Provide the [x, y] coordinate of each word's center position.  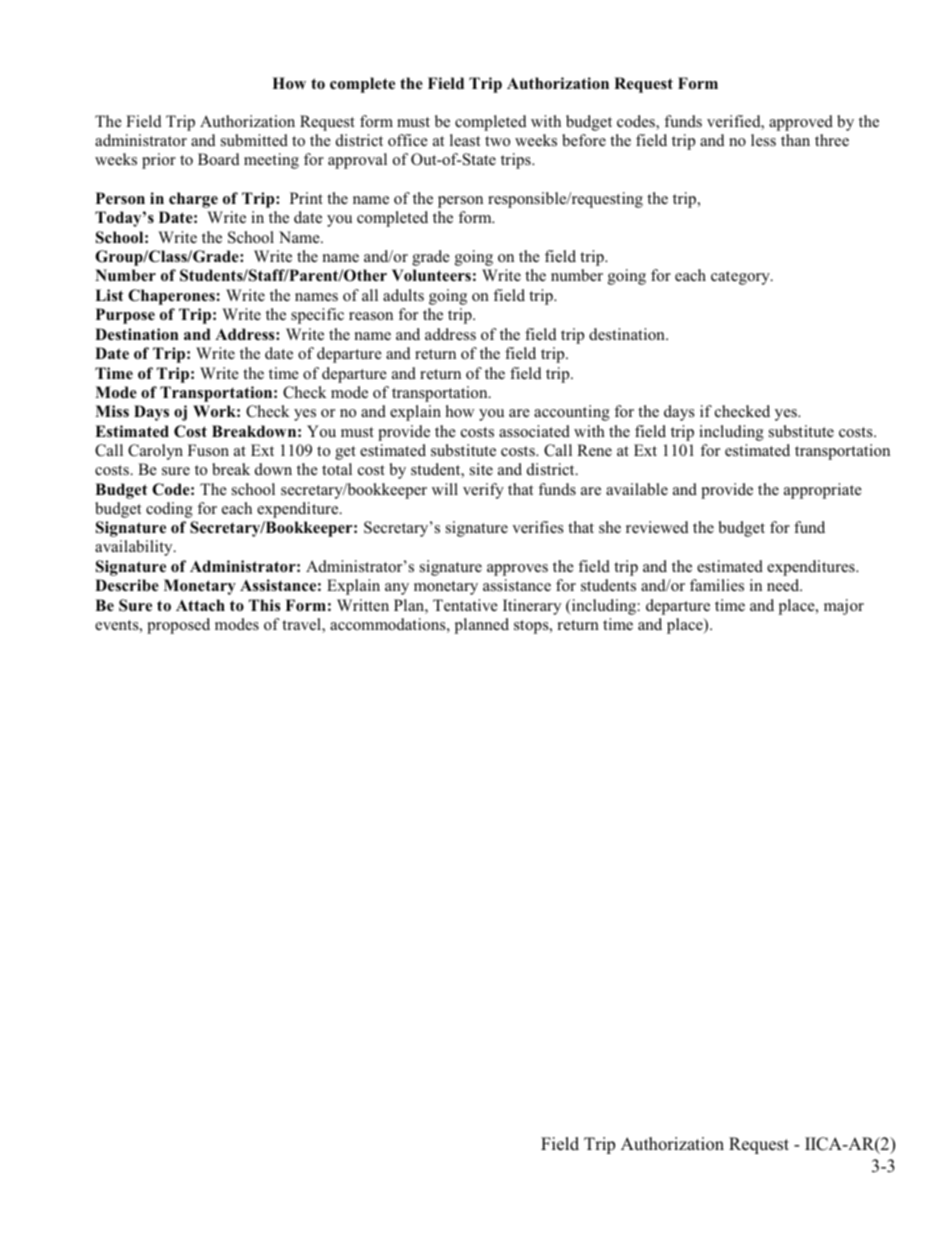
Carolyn [155, 452]
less [763, 140]
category [741, 278]
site [481, 469]
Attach [200, 605]
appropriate [823, 491]
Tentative [465, 605]
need [784, 585]
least [465, 140]
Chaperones [171, 297]
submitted [254, 140]
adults [403, 295]
